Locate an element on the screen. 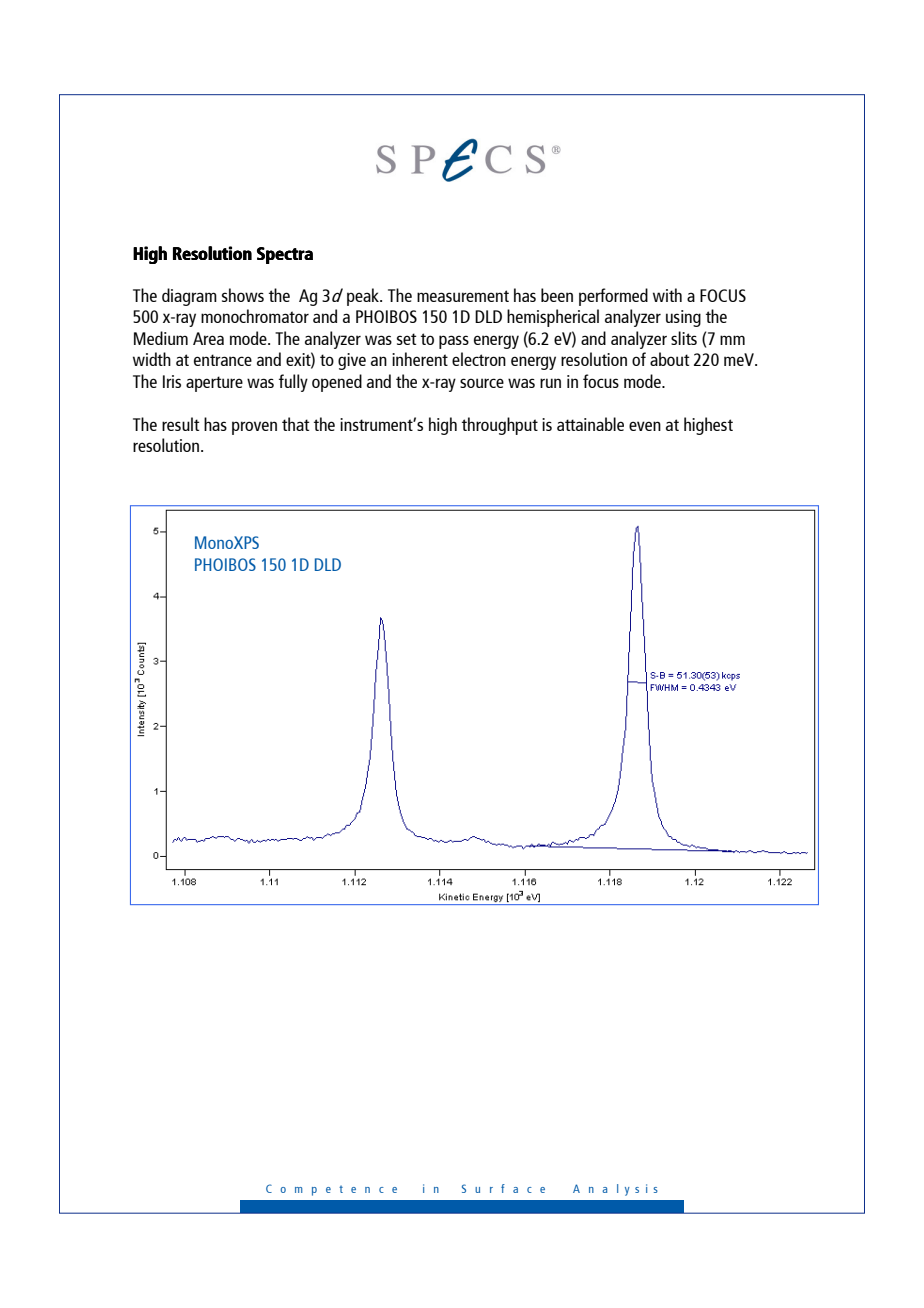  measurement is located at coordinates (463, 296).
